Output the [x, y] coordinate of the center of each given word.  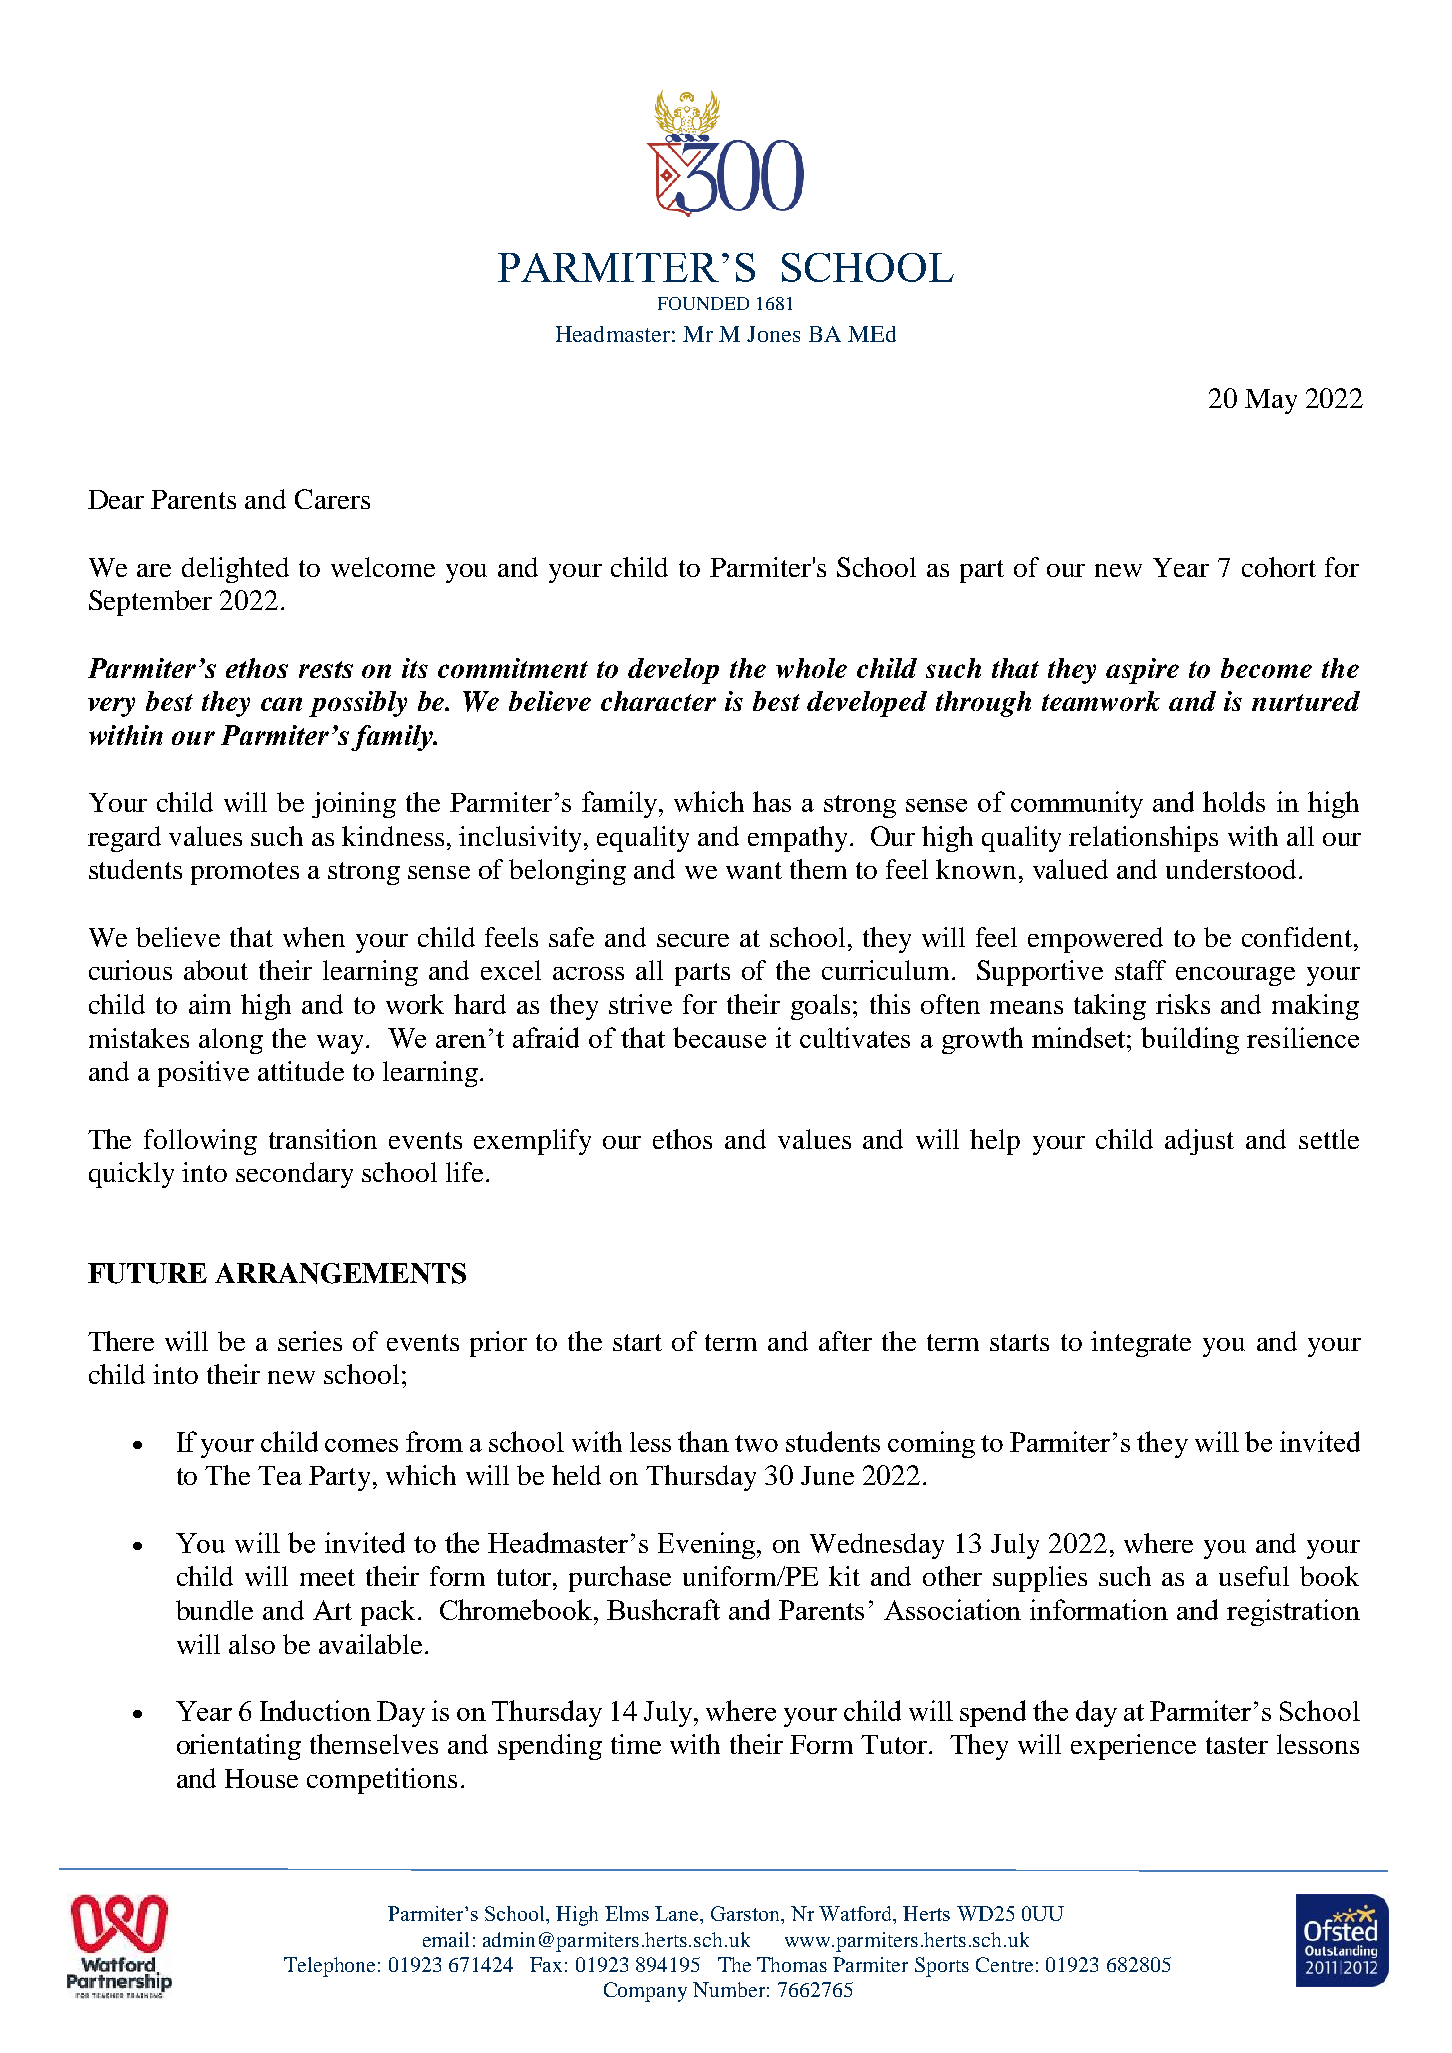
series [310, 1341]
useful [1254, 1576]
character [658, 701]
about [216, 970]
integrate [1141, 1344]
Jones [773, 334]
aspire [1142, 671]
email [446, 1939]
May [1271, 401]
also [252, 1644]
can [281, 704]
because [719, 1037]
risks [1183, 1004]
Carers [332, 499]
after [845, 1341]
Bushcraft [663, 1609]
